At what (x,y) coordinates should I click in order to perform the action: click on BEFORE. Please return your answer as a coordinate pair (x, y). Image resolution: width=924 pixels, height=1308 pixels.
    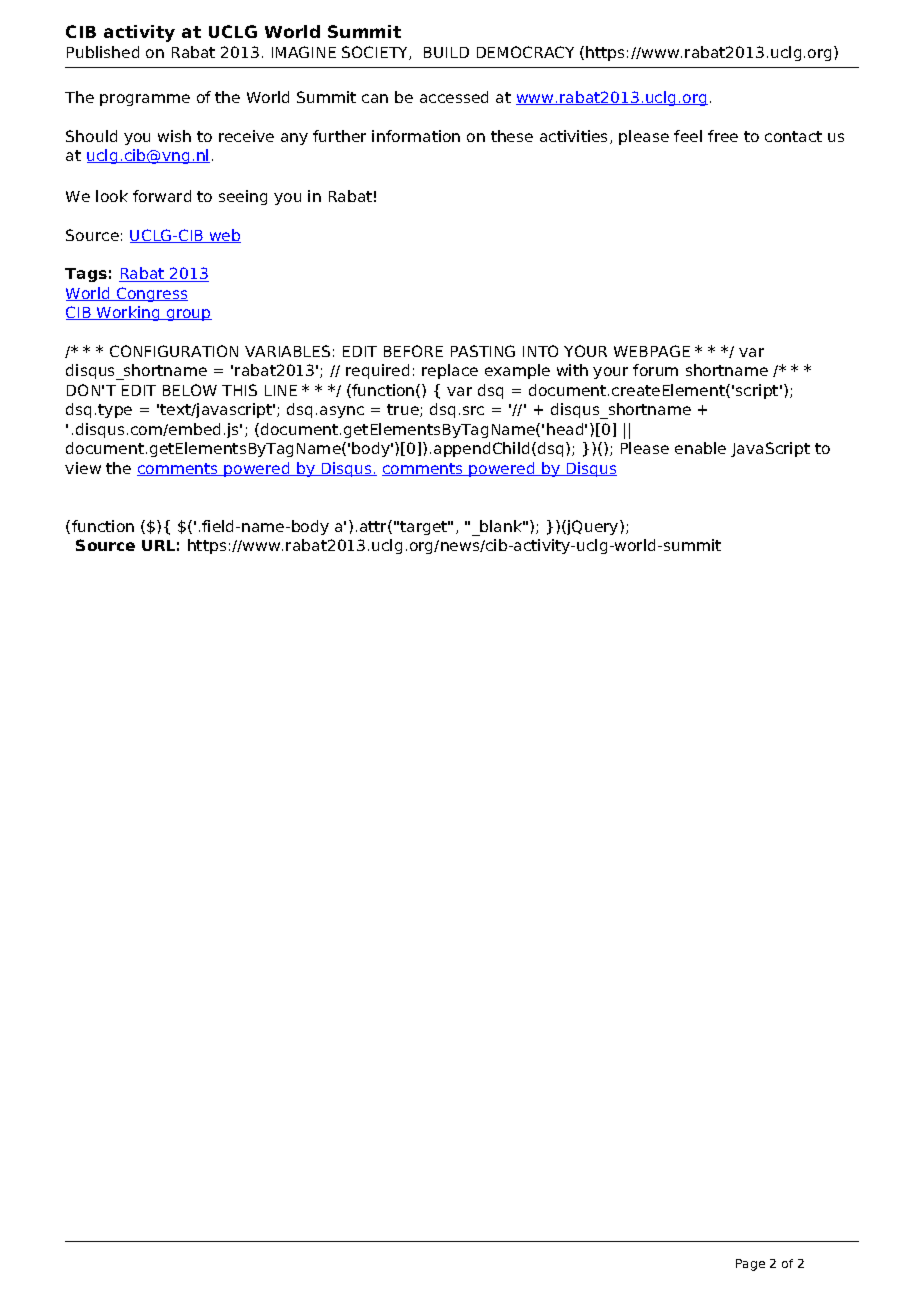
    Looking at the image, I should click on (413, 351).
